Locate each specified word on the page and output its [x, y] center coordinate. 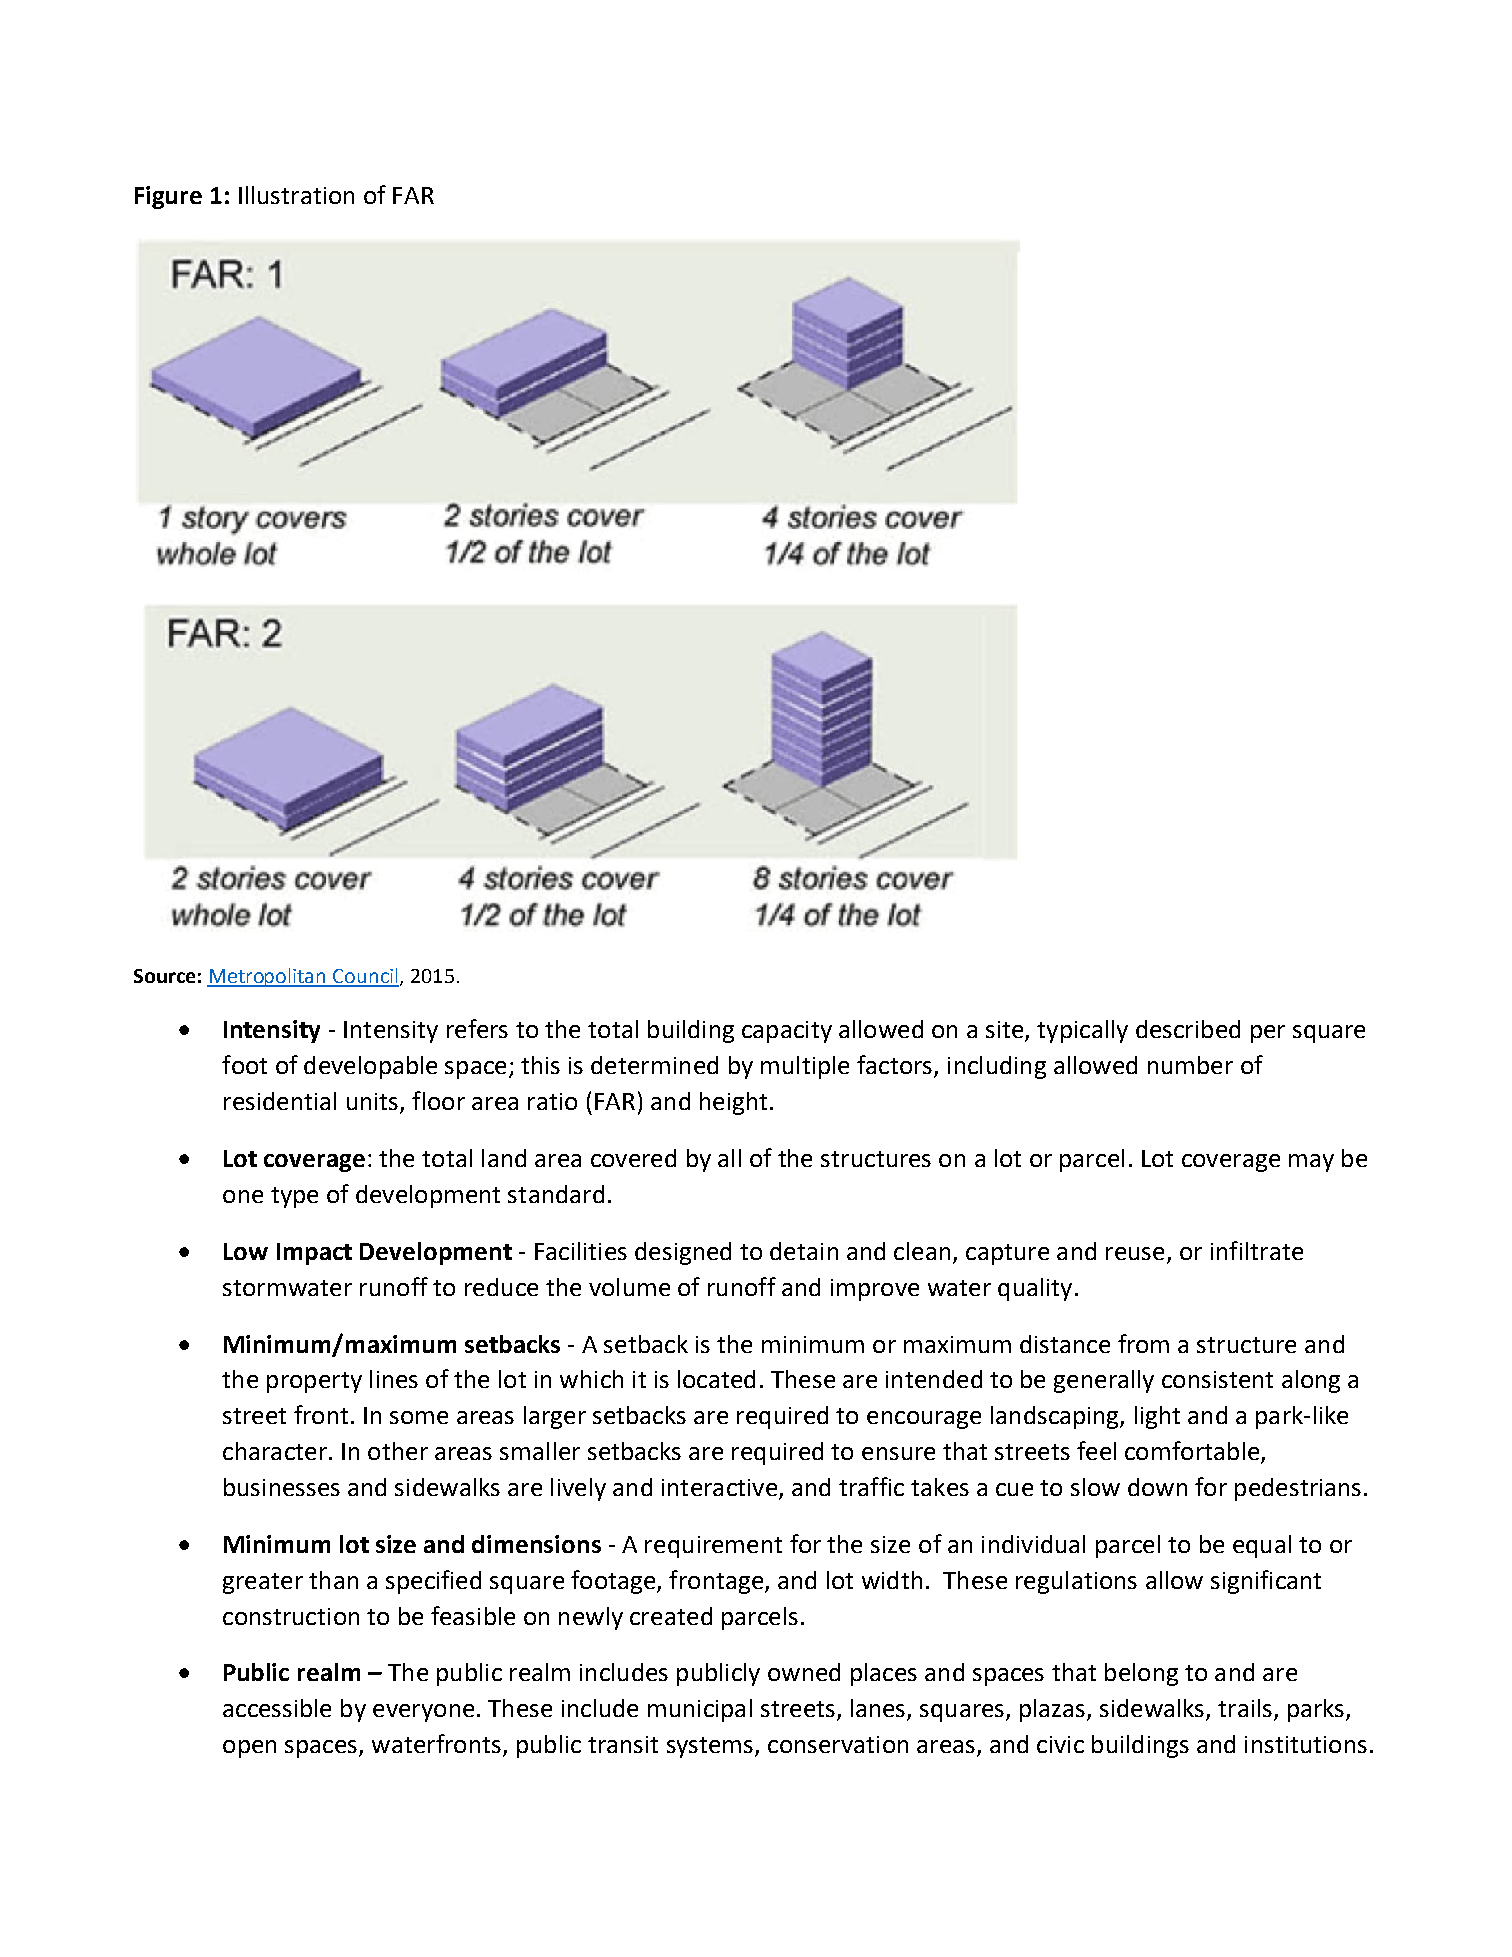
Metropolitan [267, 977]
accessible [277, 1708]
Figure [168, 197]
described [1188, 1029]
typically [1082, 1031]
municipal [700, 1710]
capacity [787, 1032]
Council [365, 977]
